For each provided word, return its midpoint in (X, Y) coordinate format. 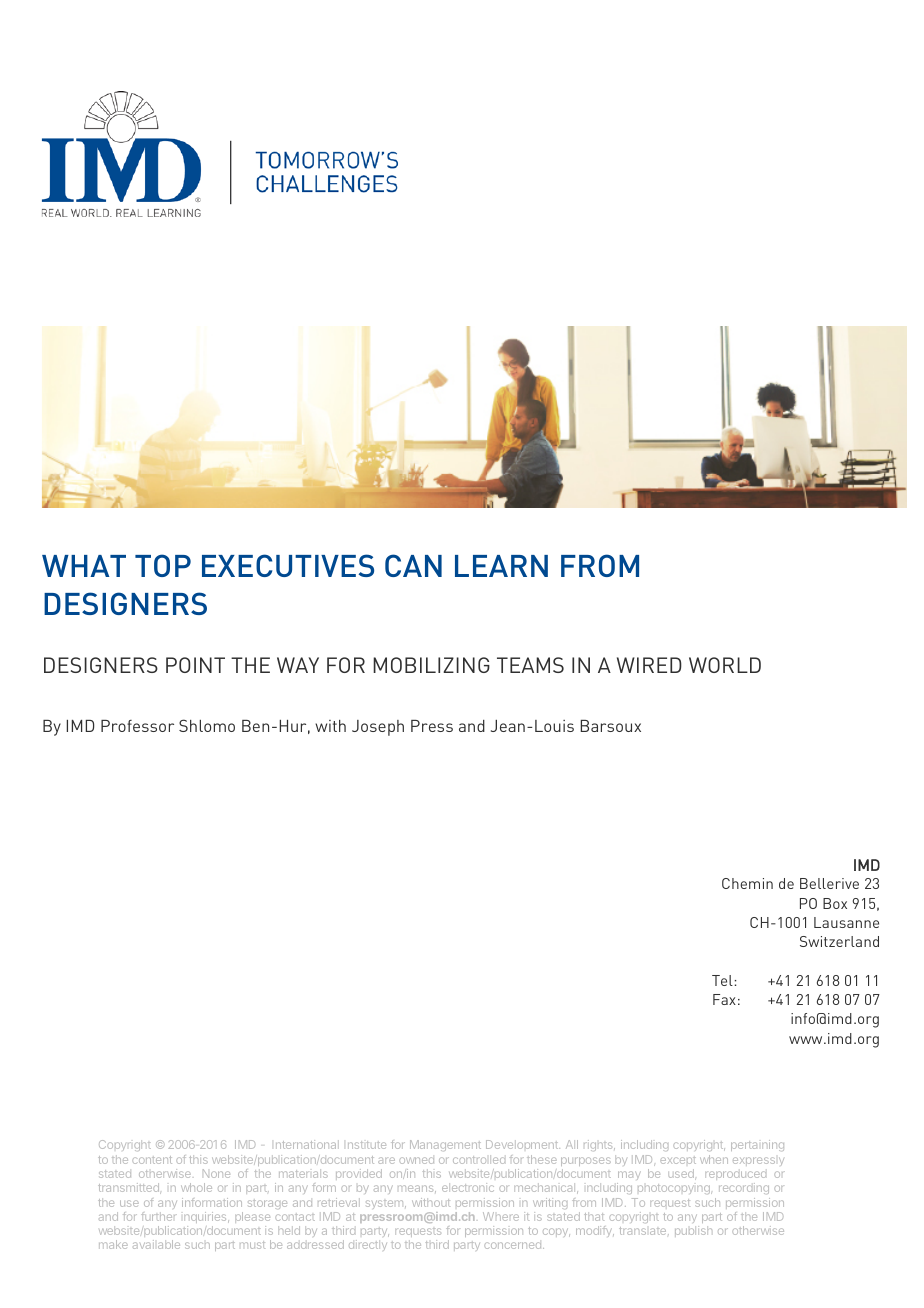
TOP (163, 565)
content (152, 1160)
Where (501, 1216)
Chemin (747, 883)
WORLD (725, 665)
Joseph (378, 728)
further (159, 1216)
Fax (724, 999)
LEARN (501, 566)
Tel (723, 980)
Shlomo (207, 725)
